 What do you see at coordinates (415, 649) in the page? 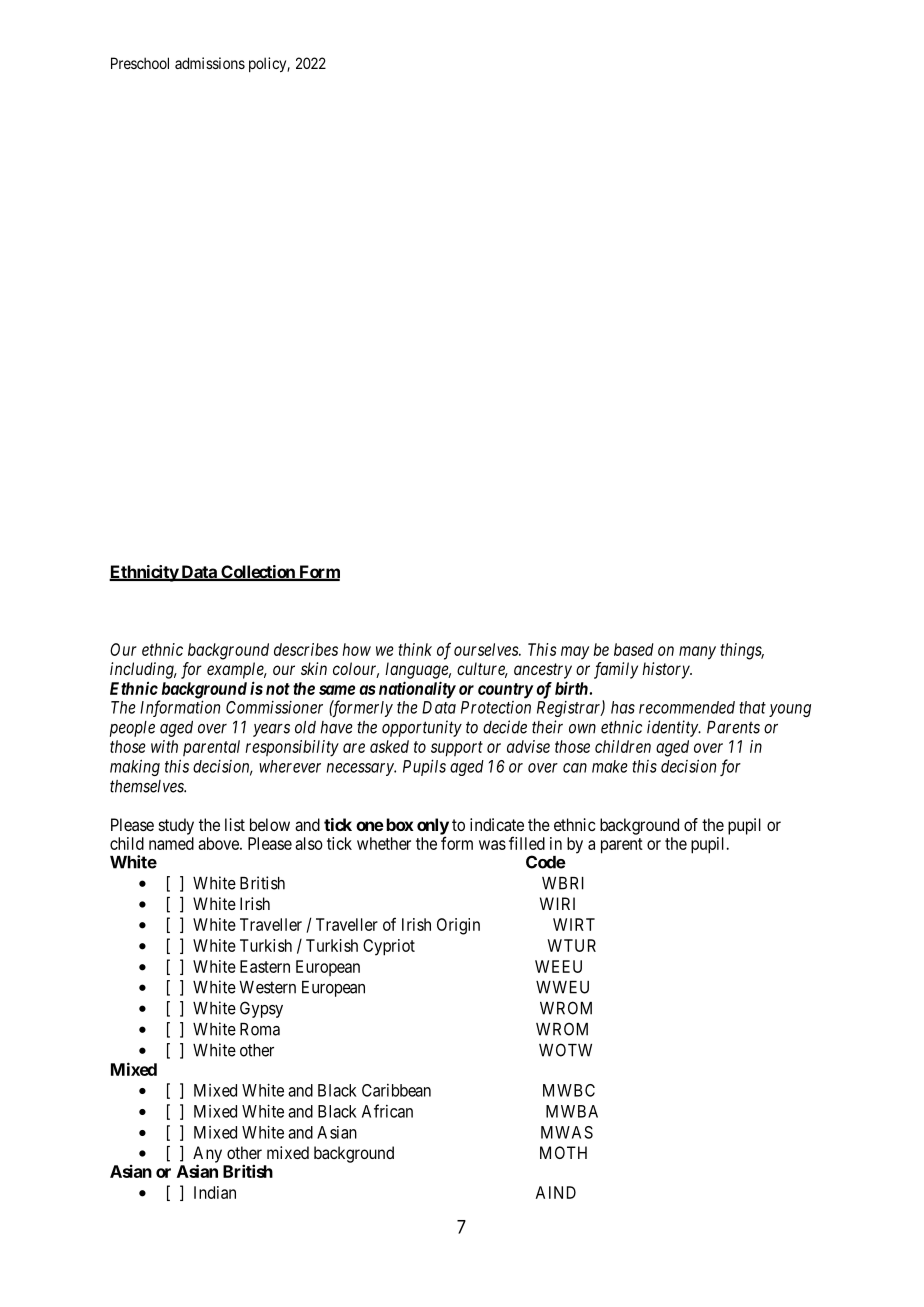
I see `think` at bounding box center [415, 649].
